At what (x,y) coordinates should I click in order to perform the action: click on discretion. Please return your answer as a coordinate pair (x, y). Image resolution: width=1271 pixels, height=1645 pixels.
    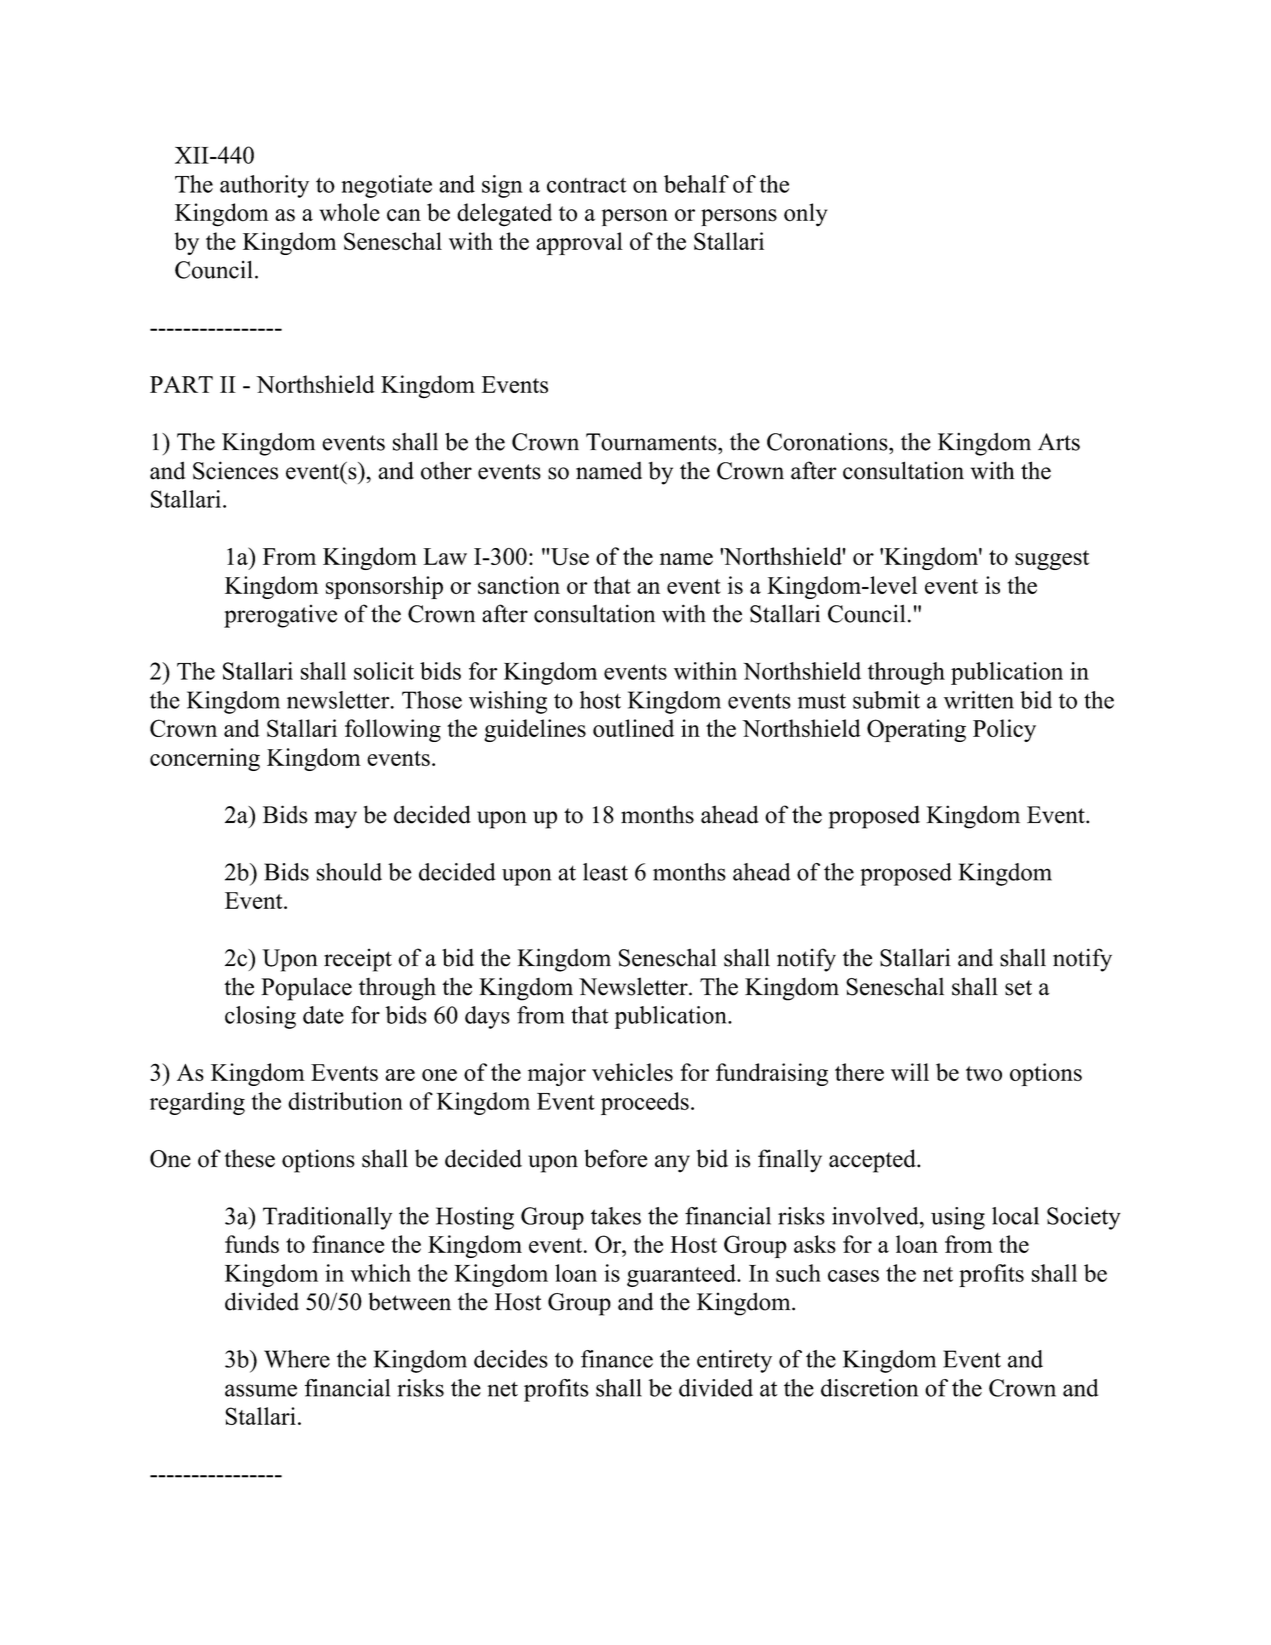
    Looking at the image, I should click on (869, 1388).
